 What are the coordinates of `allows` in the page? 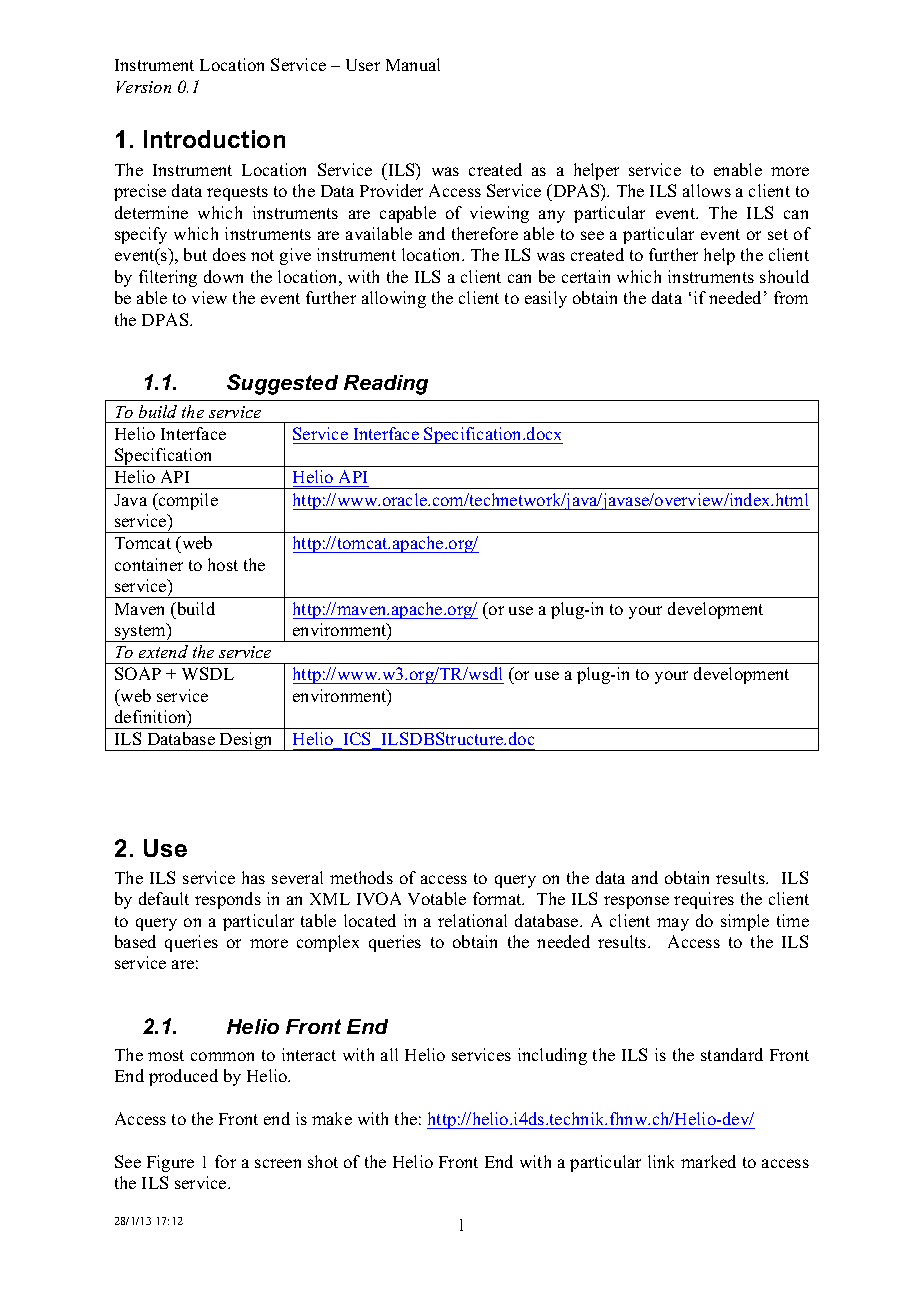 It's located at (707, 190).
